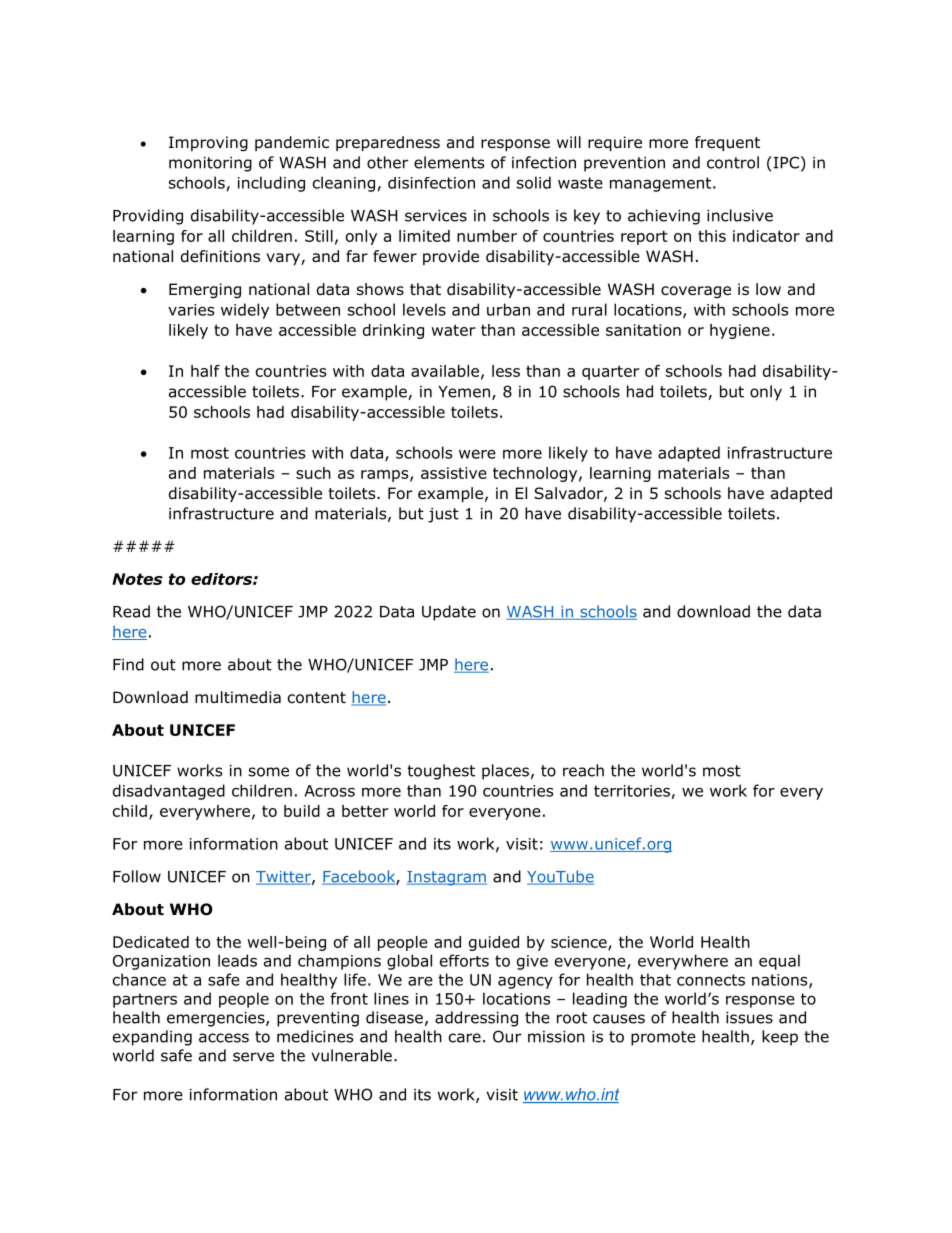 This screenshot has width=952, height=1233. Describe the element at coordinates (449, 162) in the screenshot. I see `elements` at that location.
